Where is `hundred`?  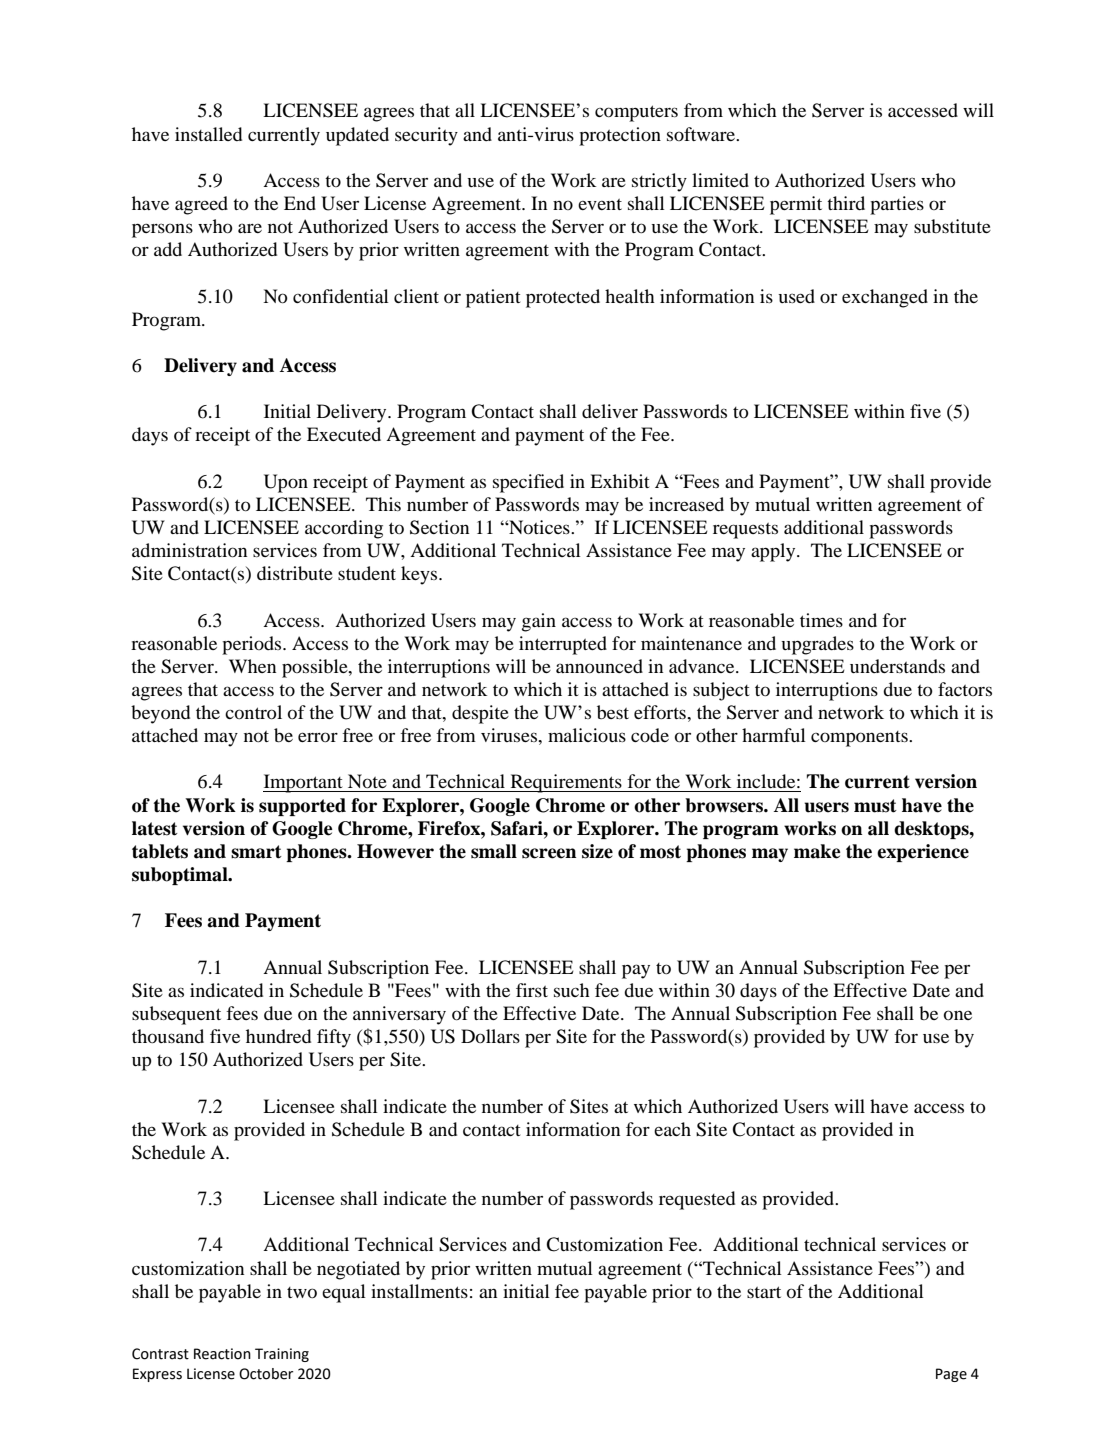
hundred is located at coordinates (278, 1036).
